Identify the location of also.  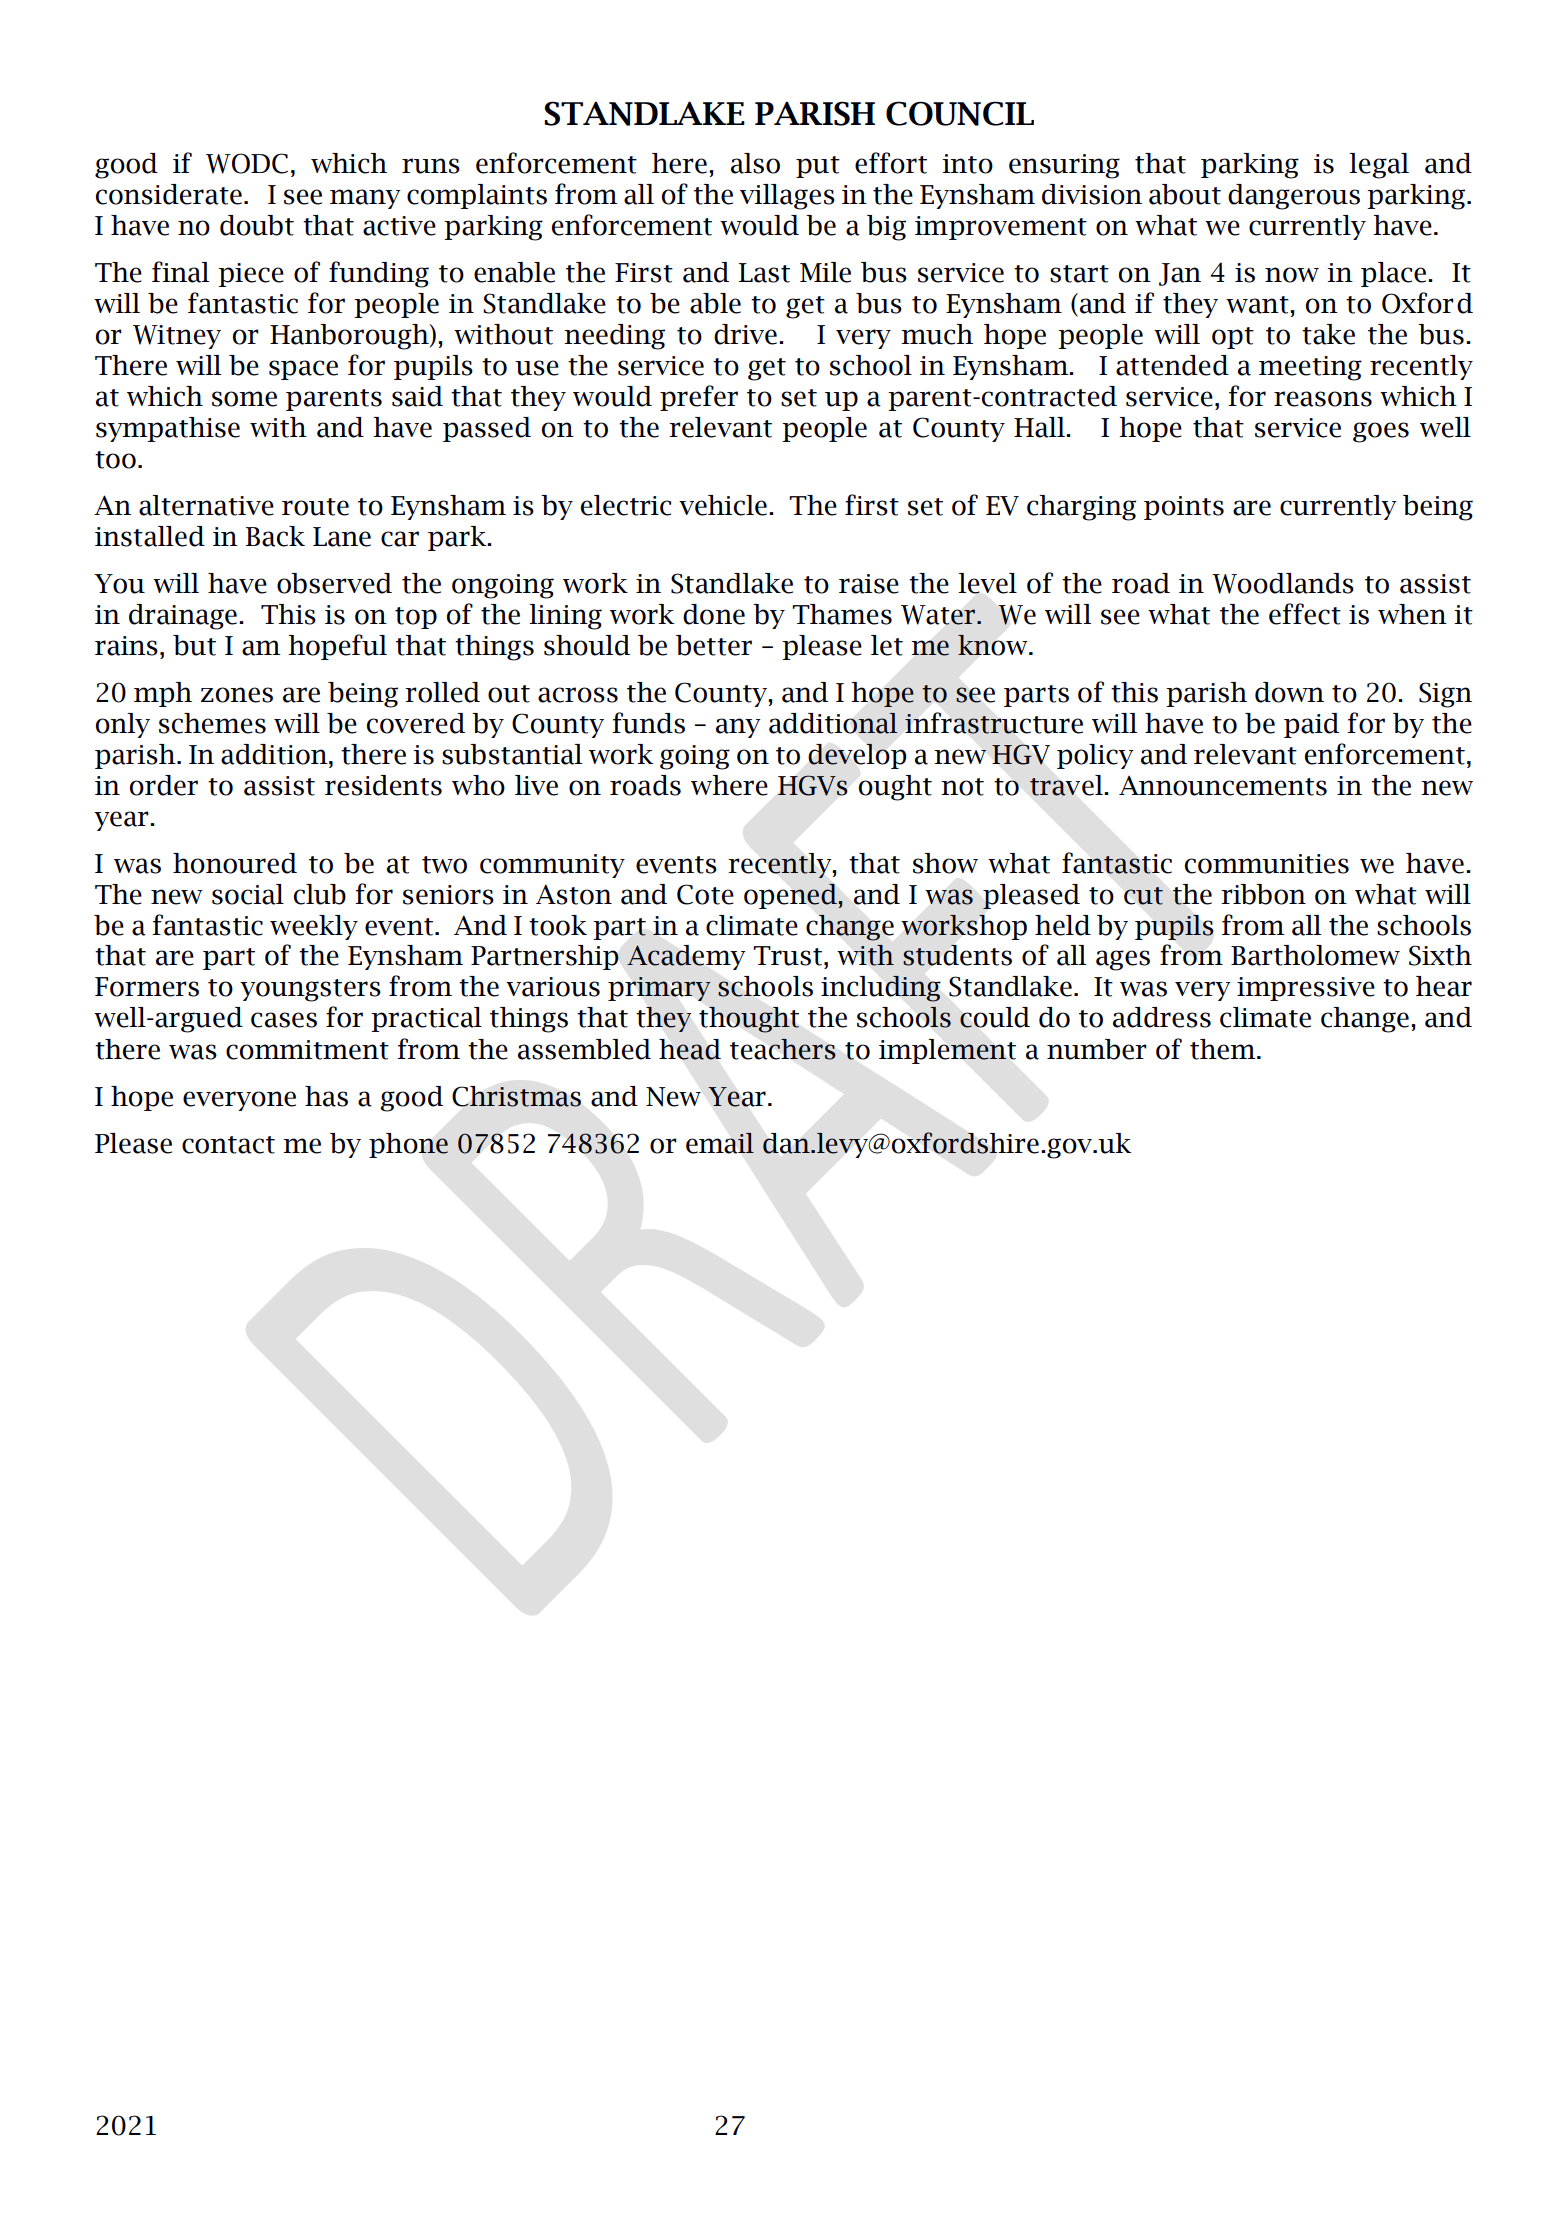
(755, 163).
